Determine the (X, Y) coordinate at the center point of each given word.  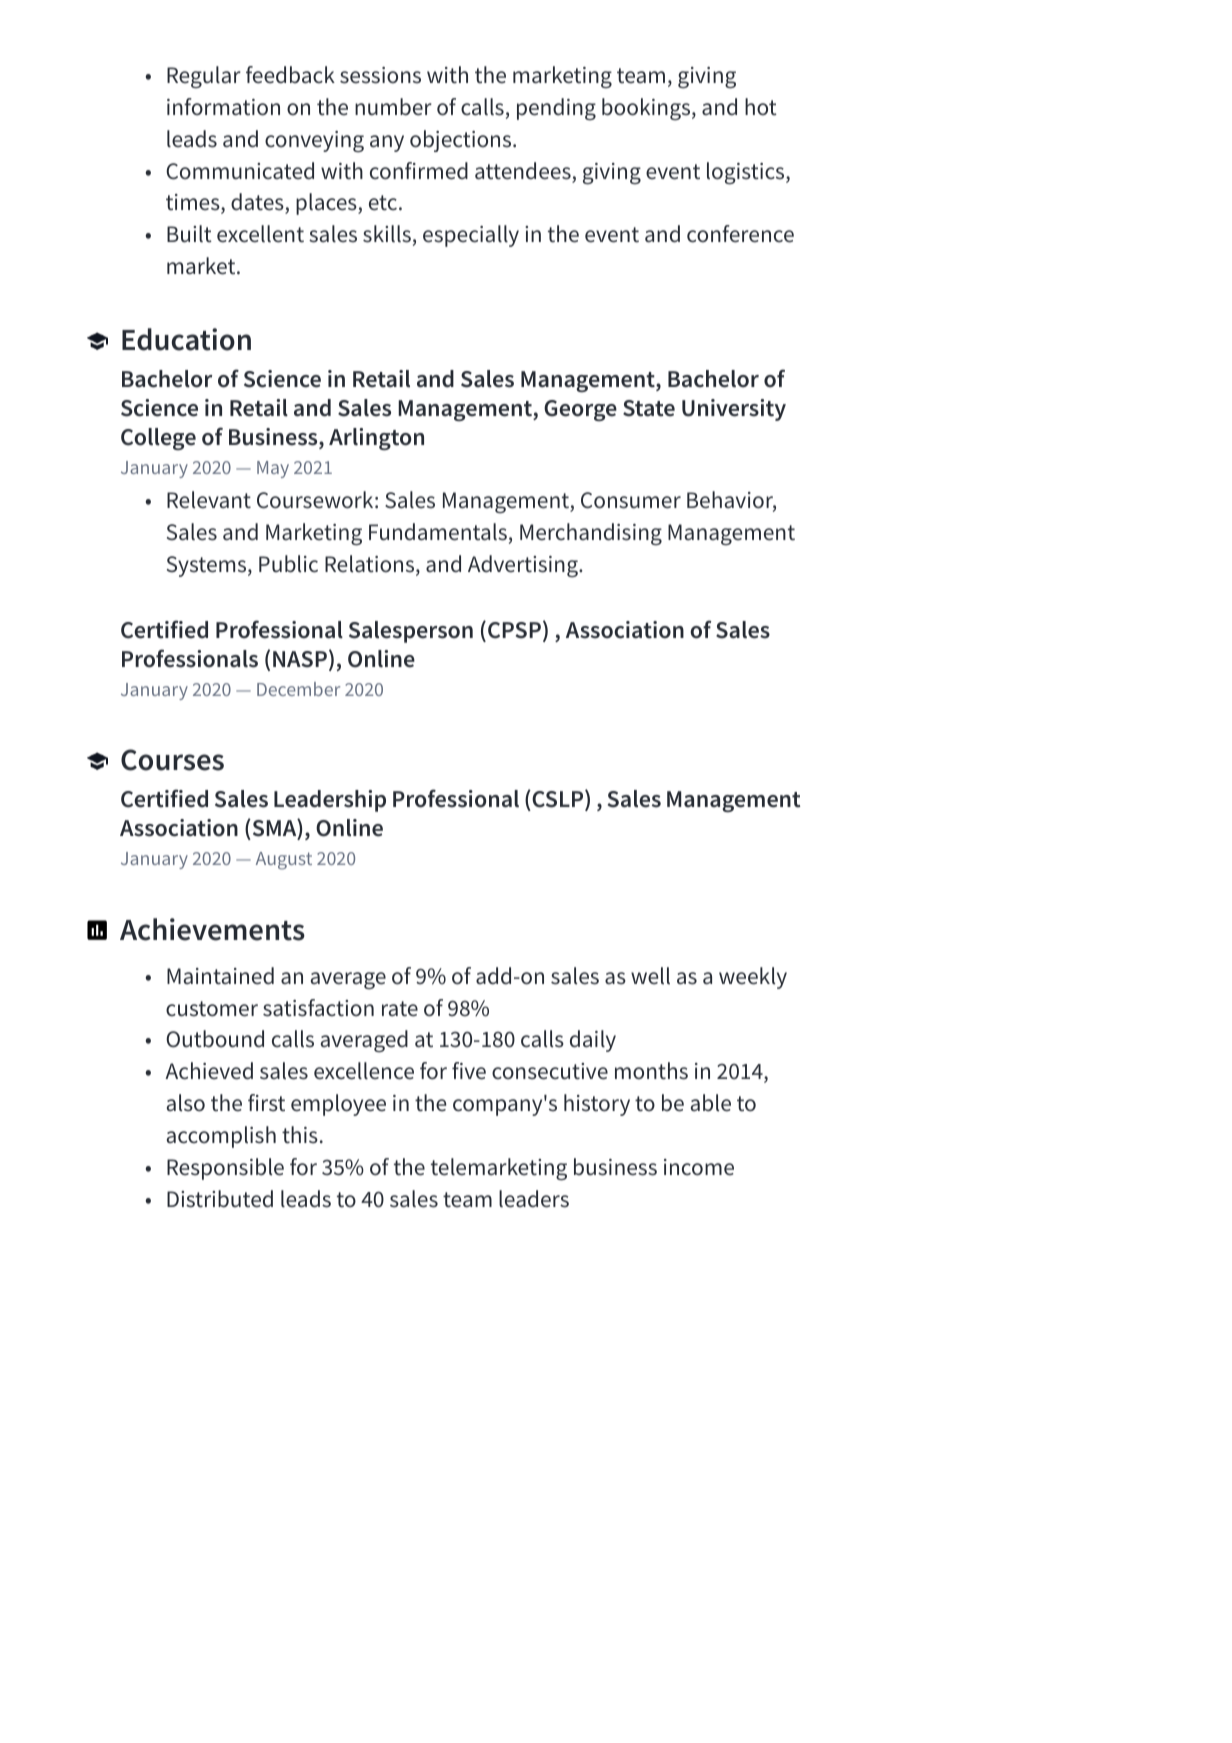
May (273, 469)
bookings (647, 109)
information (223, 107)
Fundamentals (438, 532)
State (649, 408)
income (699, 1167)
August (284, 861)
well (650, 976)
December (298, 689)
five (469, 1071)
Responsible (225, 1169)
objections (462, 141)
